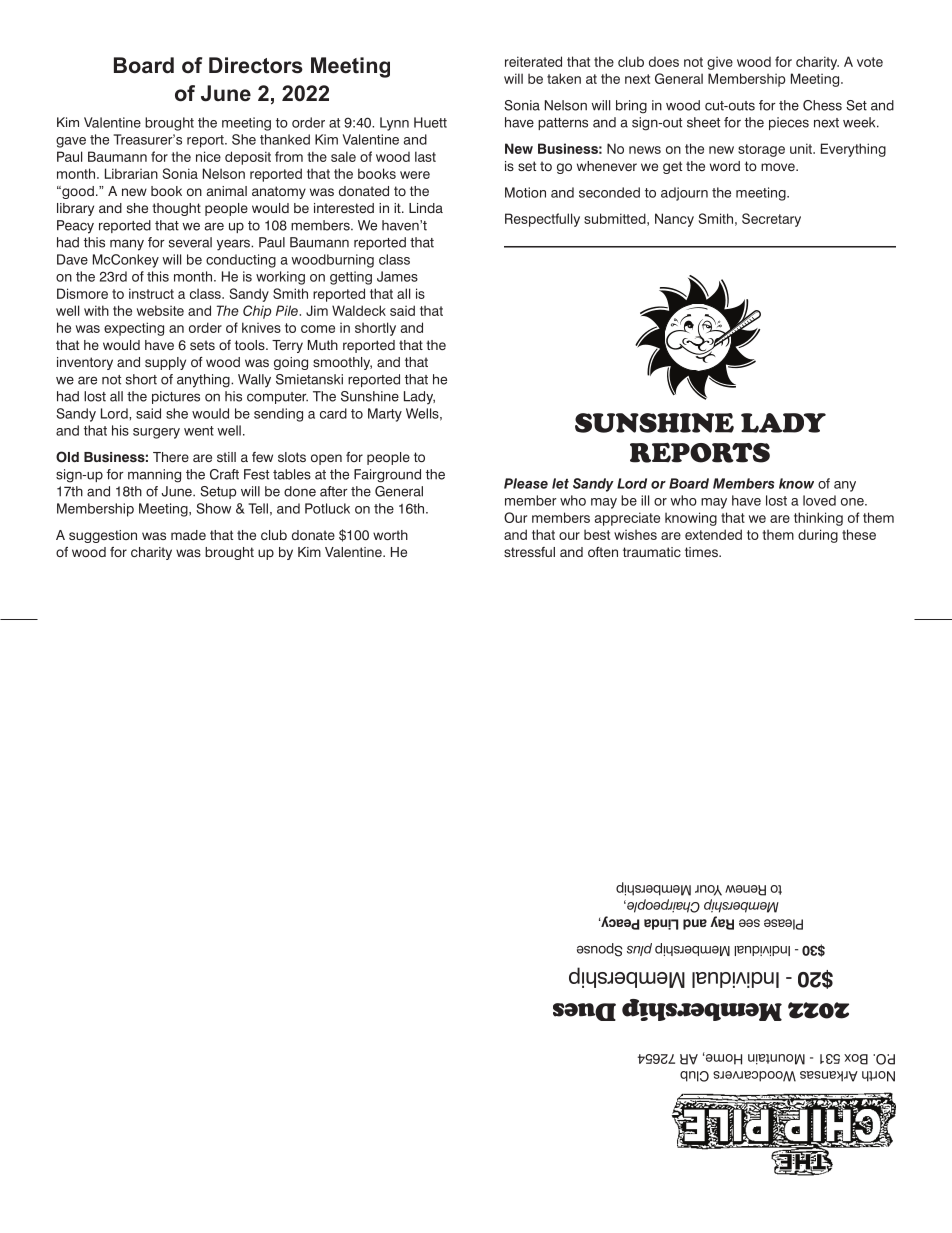 This screenshot has height=1233, width=952. Describe the element at coordinates (204, 381) in the screenshot. I see `anything` at that location.
